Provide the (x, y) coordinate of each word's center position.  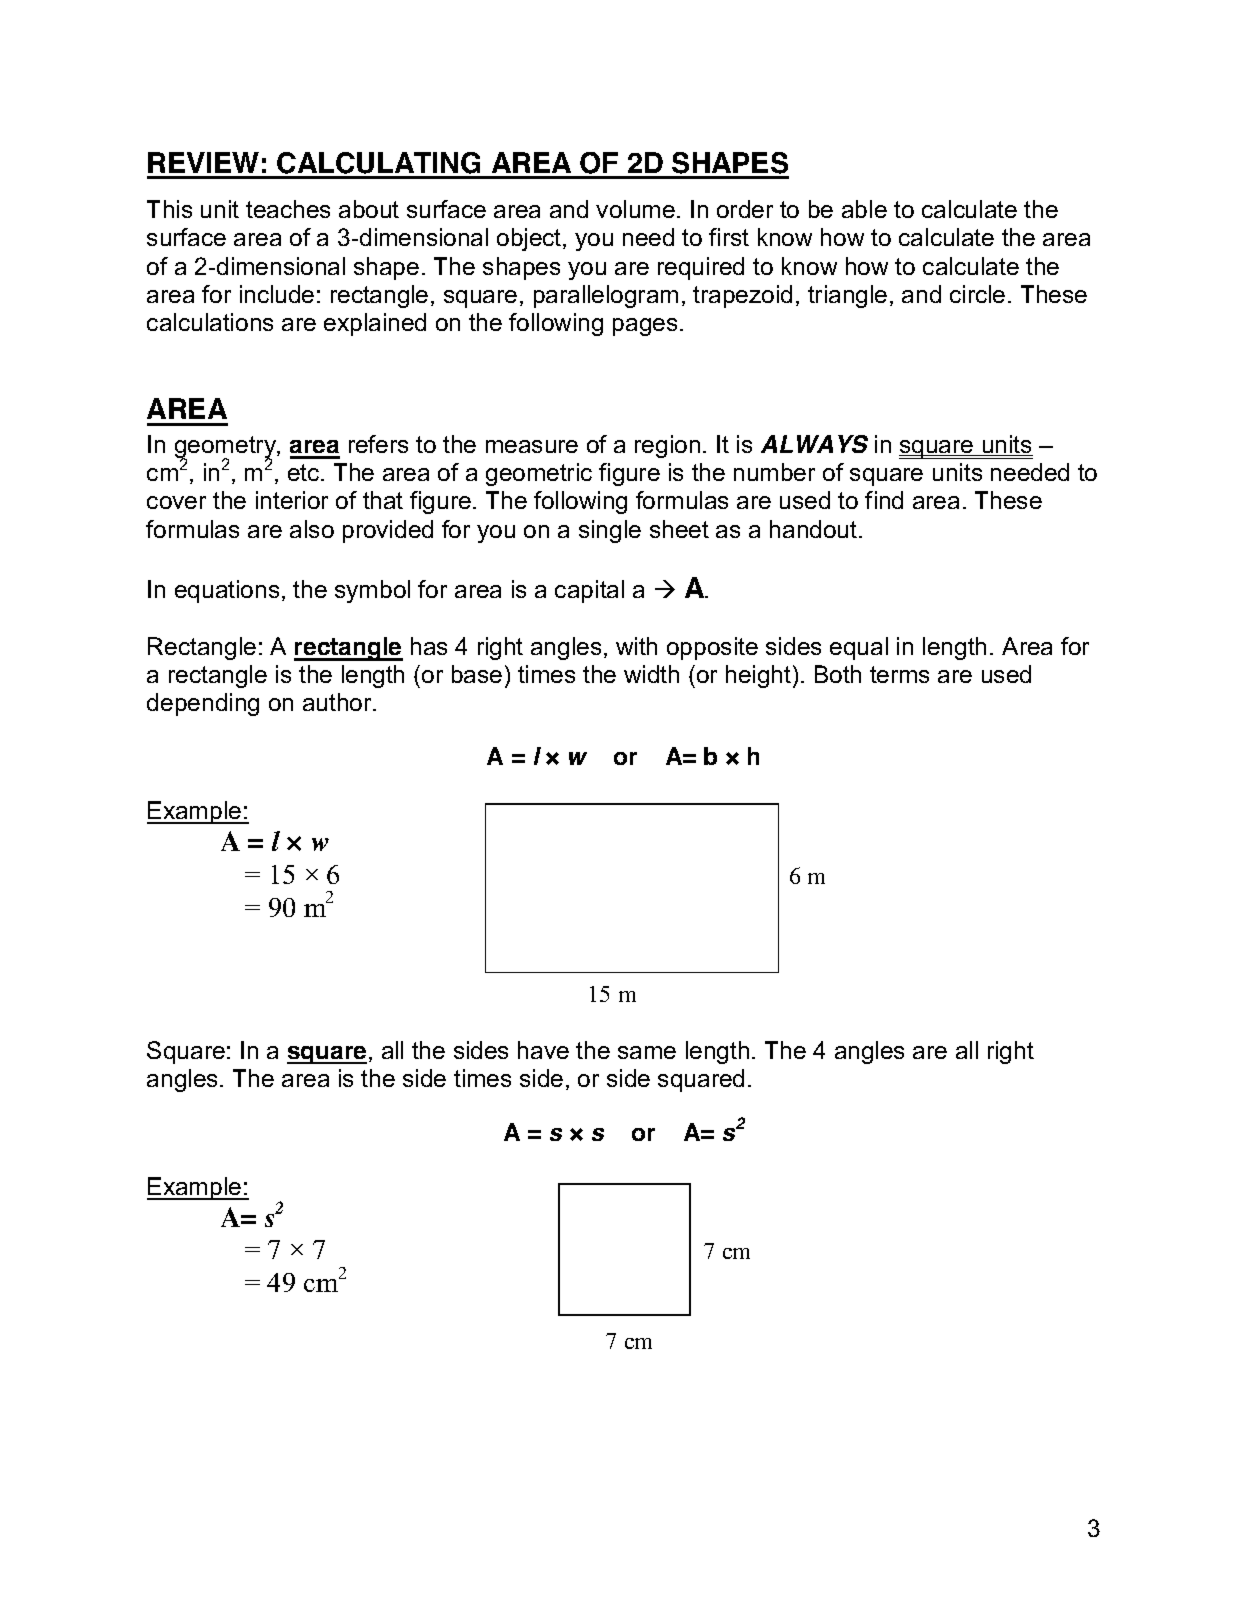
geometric (539, 474)
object (530, 239)
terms (899, 674)
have (543, 1050)
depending (203, 704)
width (651, 674)
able (864, 209)
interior (292, 500)
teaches (288, 209)
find (884, 500)
